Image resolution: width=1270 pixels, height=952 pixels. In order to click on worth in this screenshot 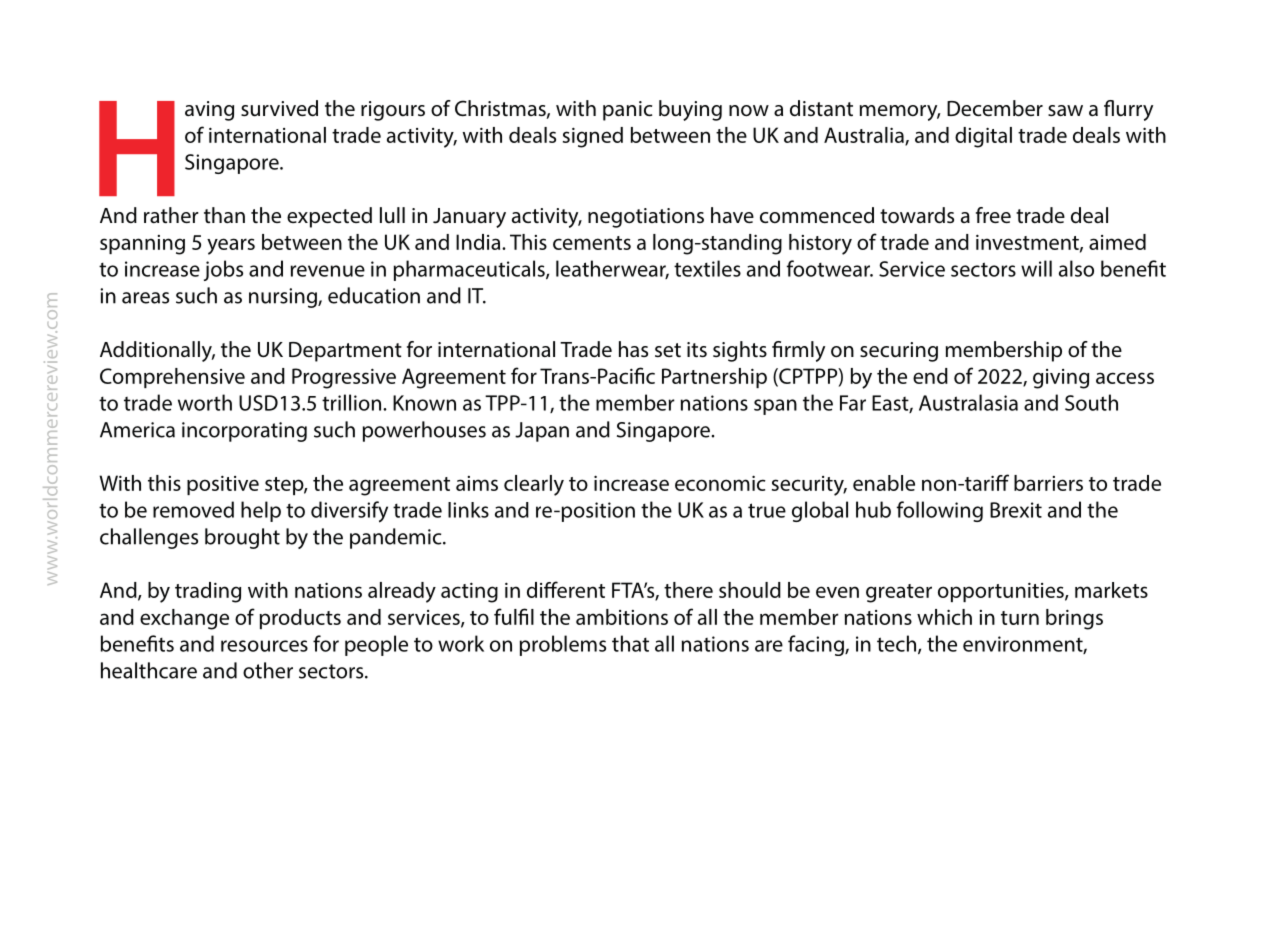, I will do `click(205, 402)`.
